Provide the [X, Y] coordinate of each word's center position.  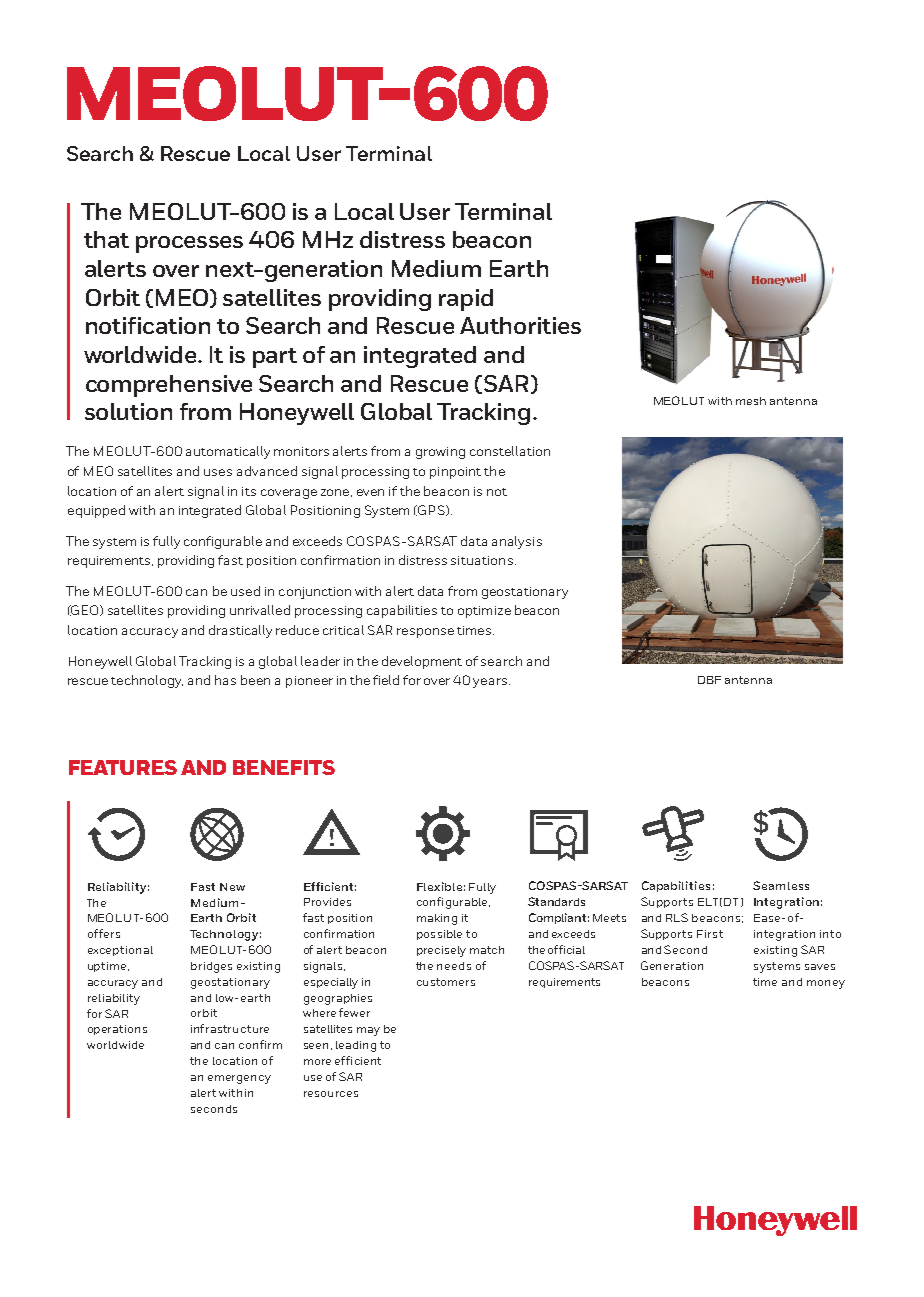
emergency [239, 1079]
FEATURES [123, 767]
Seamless [781, 885]
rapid [466, 300]
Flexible [439, 886]
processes [189, 244]
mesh [751, 401]
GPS [431, 510]
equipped [96, 511]
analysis [517, 542]
